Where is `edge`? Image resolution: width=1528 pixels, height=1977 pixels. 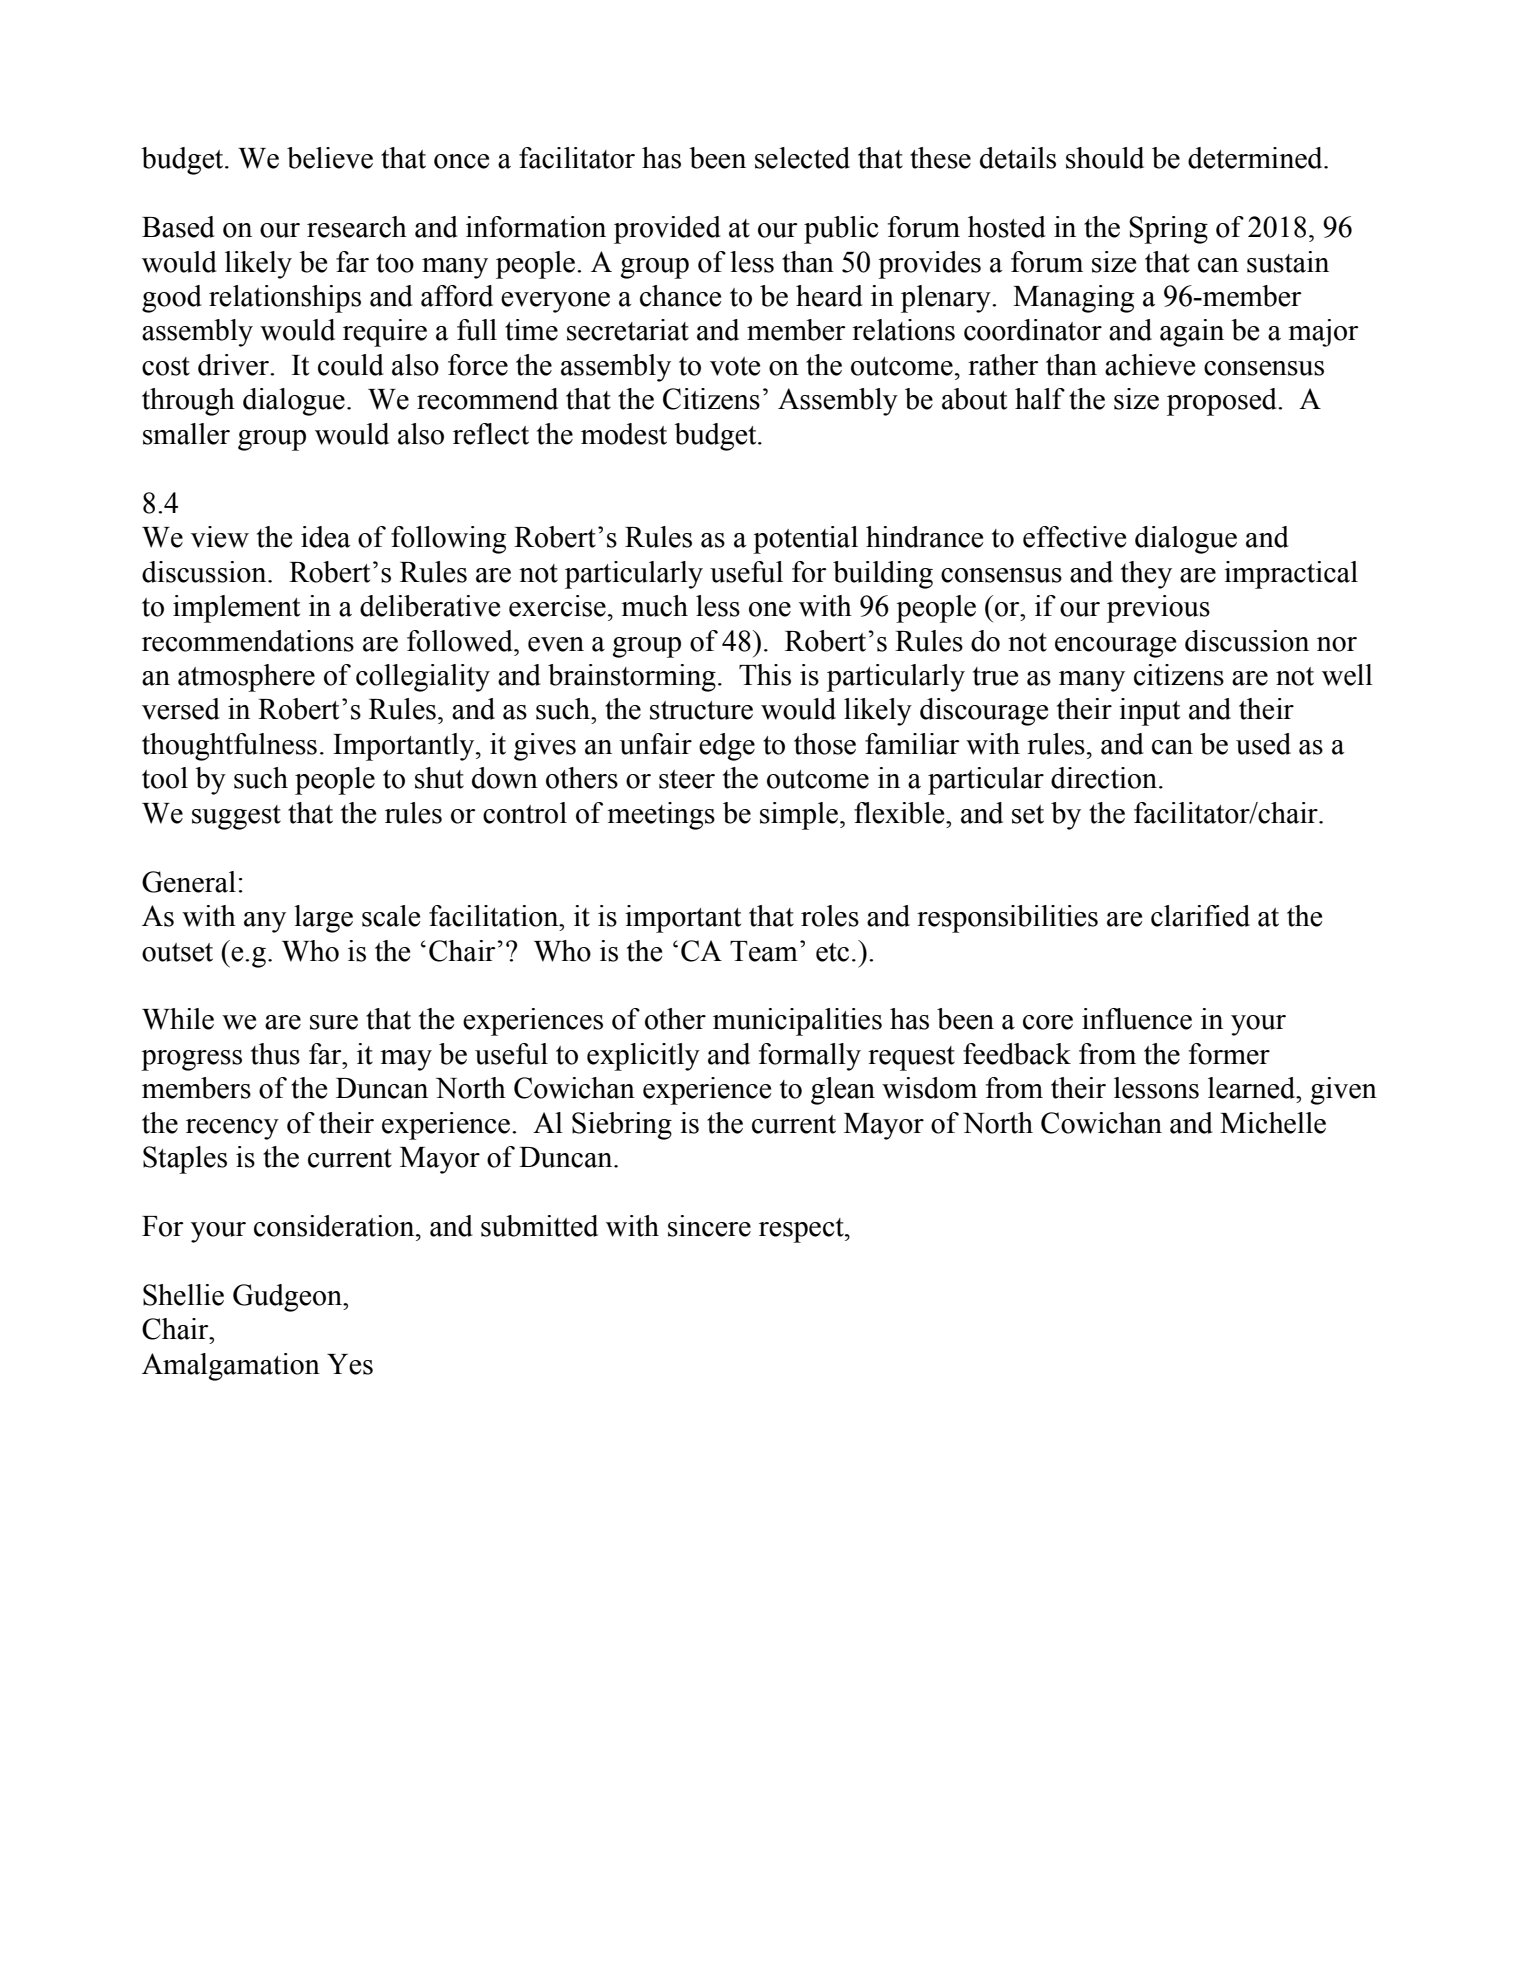 edge is located at coordinates (727, 747).
